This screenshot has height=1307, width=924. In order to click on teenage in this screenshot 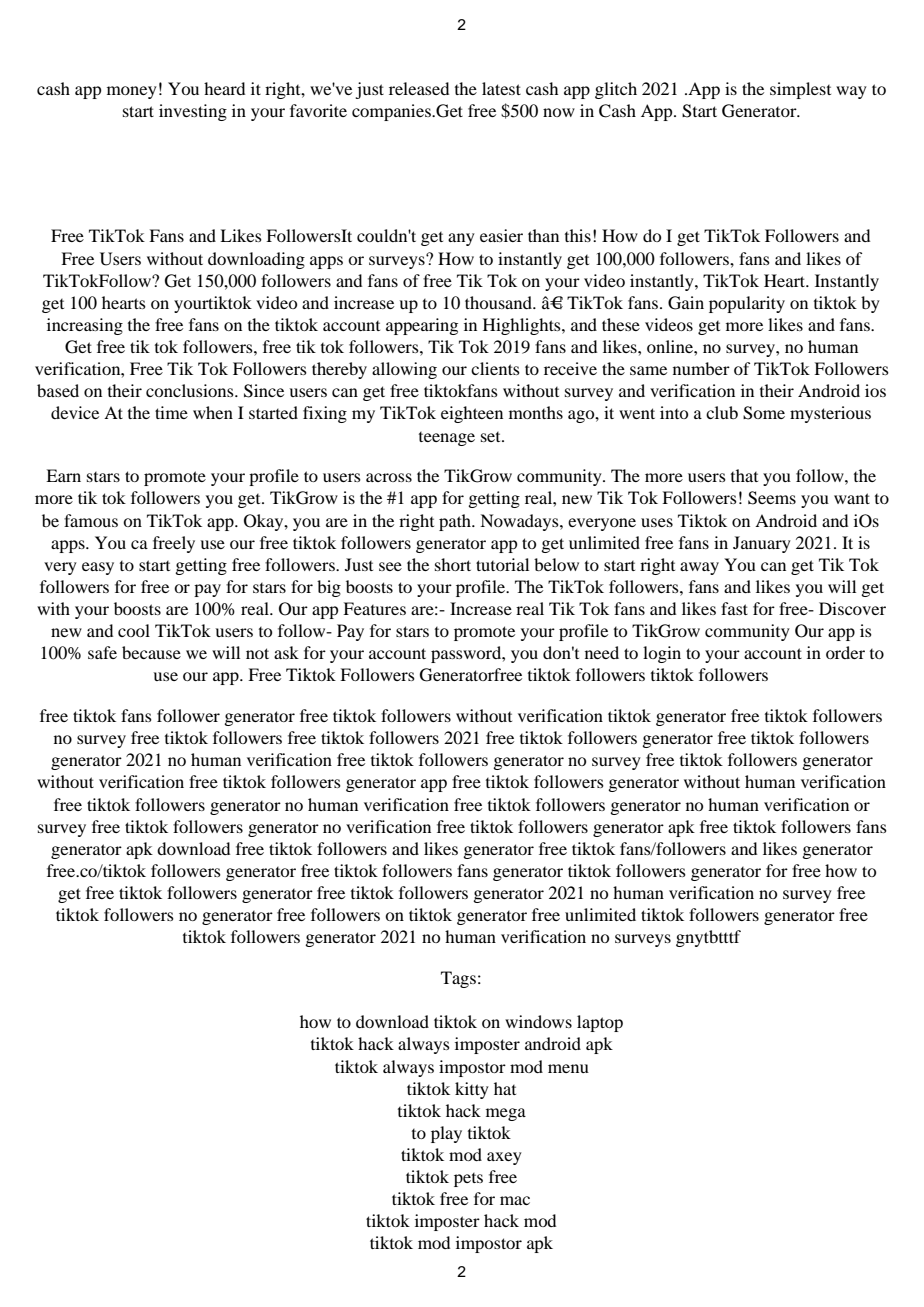, I will do `click(447, 439)`.
